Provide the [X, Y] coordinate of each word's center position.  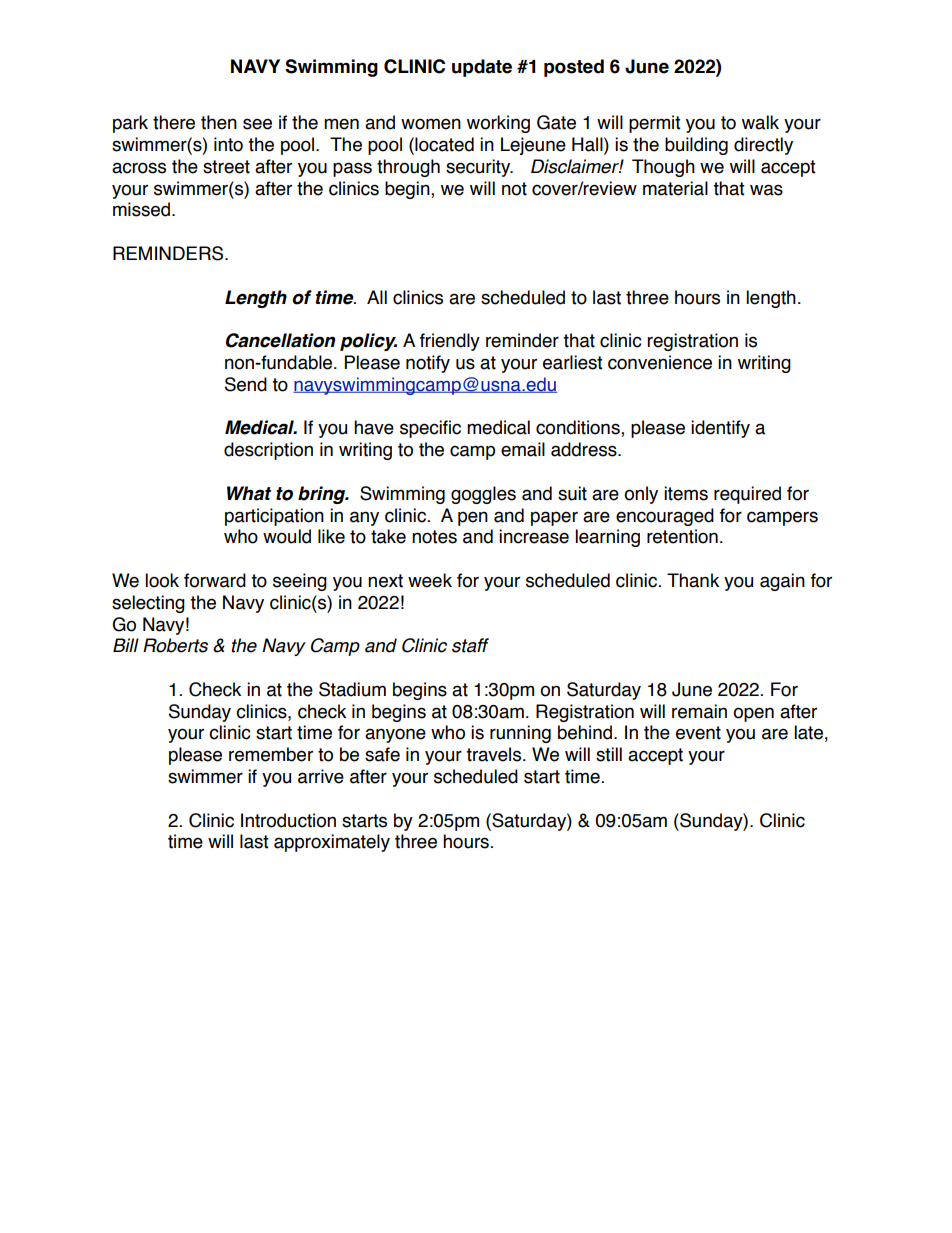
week [430, 580]
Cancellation [280, 340]
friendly [450, 342]
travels [495, 754]
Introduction [288, 820]
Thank [693, 580]
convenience [660, 362]
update [482, 68]
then [219, 122]
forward [215, 580]
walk [760, 122]
